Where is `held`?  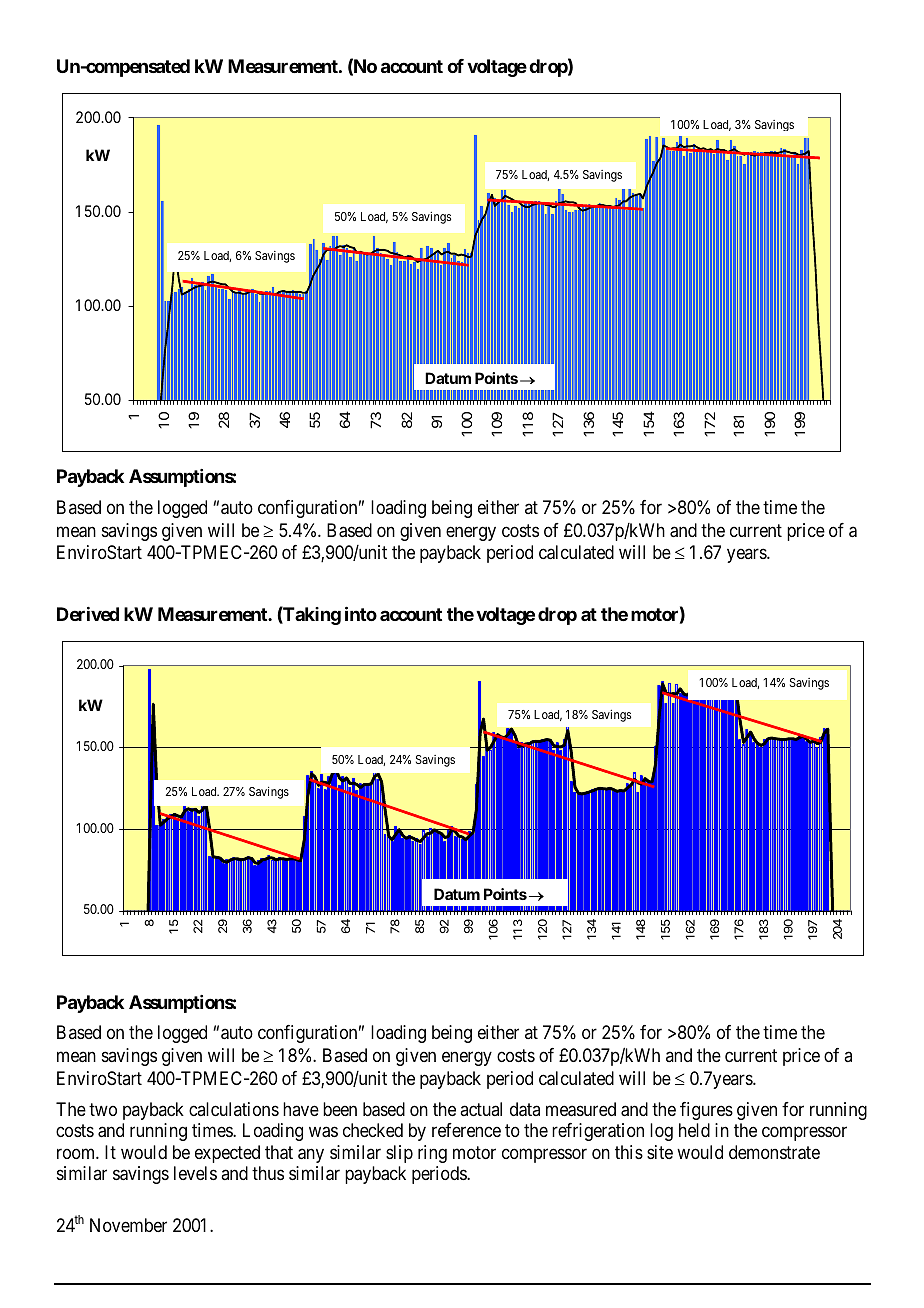
held is located at coordinates (694, 1130).
